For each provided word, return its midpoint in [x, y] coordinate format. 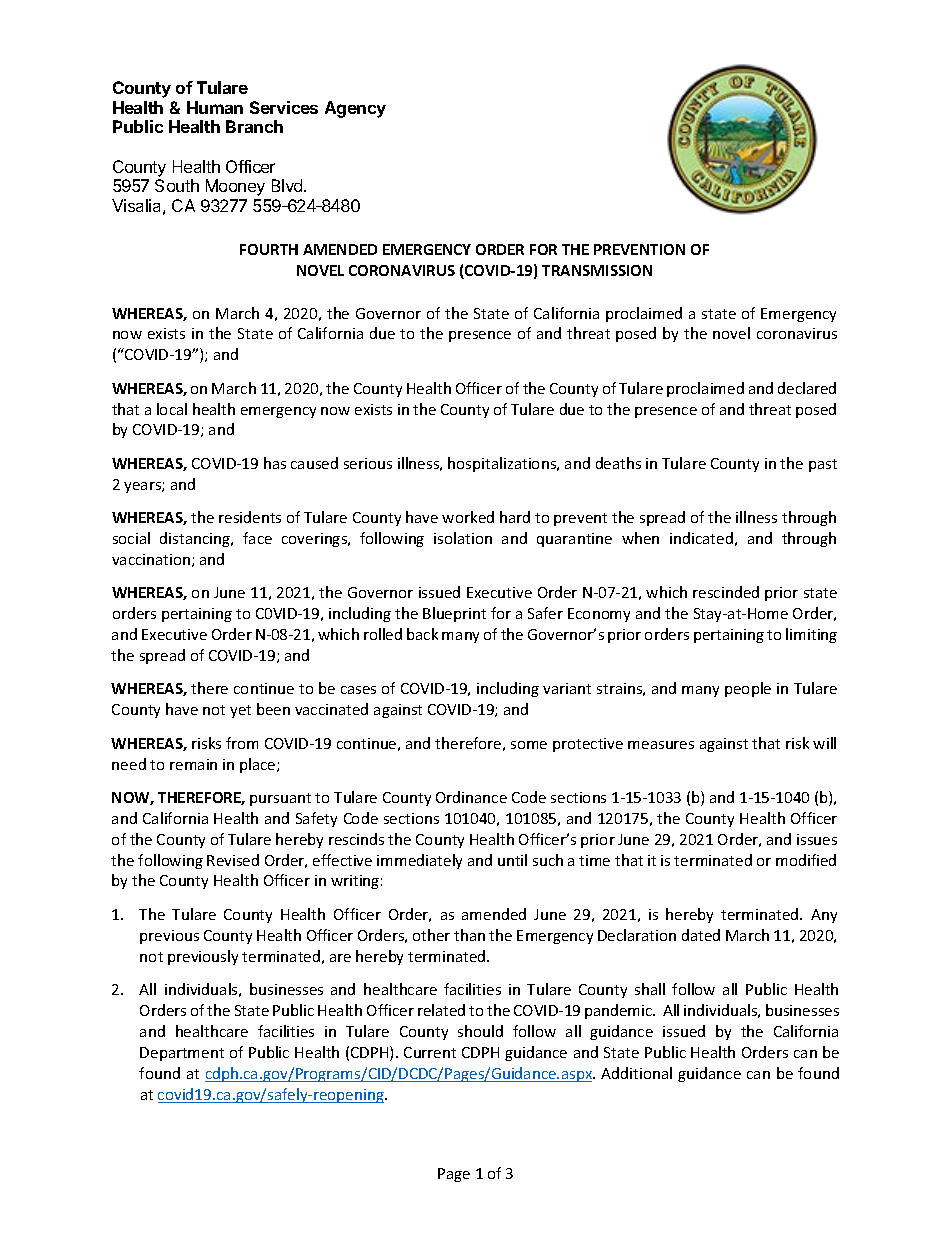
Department [182, 1054]
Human [215, 107]
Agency [355, 109]
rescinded [726, 592]
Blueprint [454, 614]
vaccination [152, 560]
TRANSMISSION [597, 270]
